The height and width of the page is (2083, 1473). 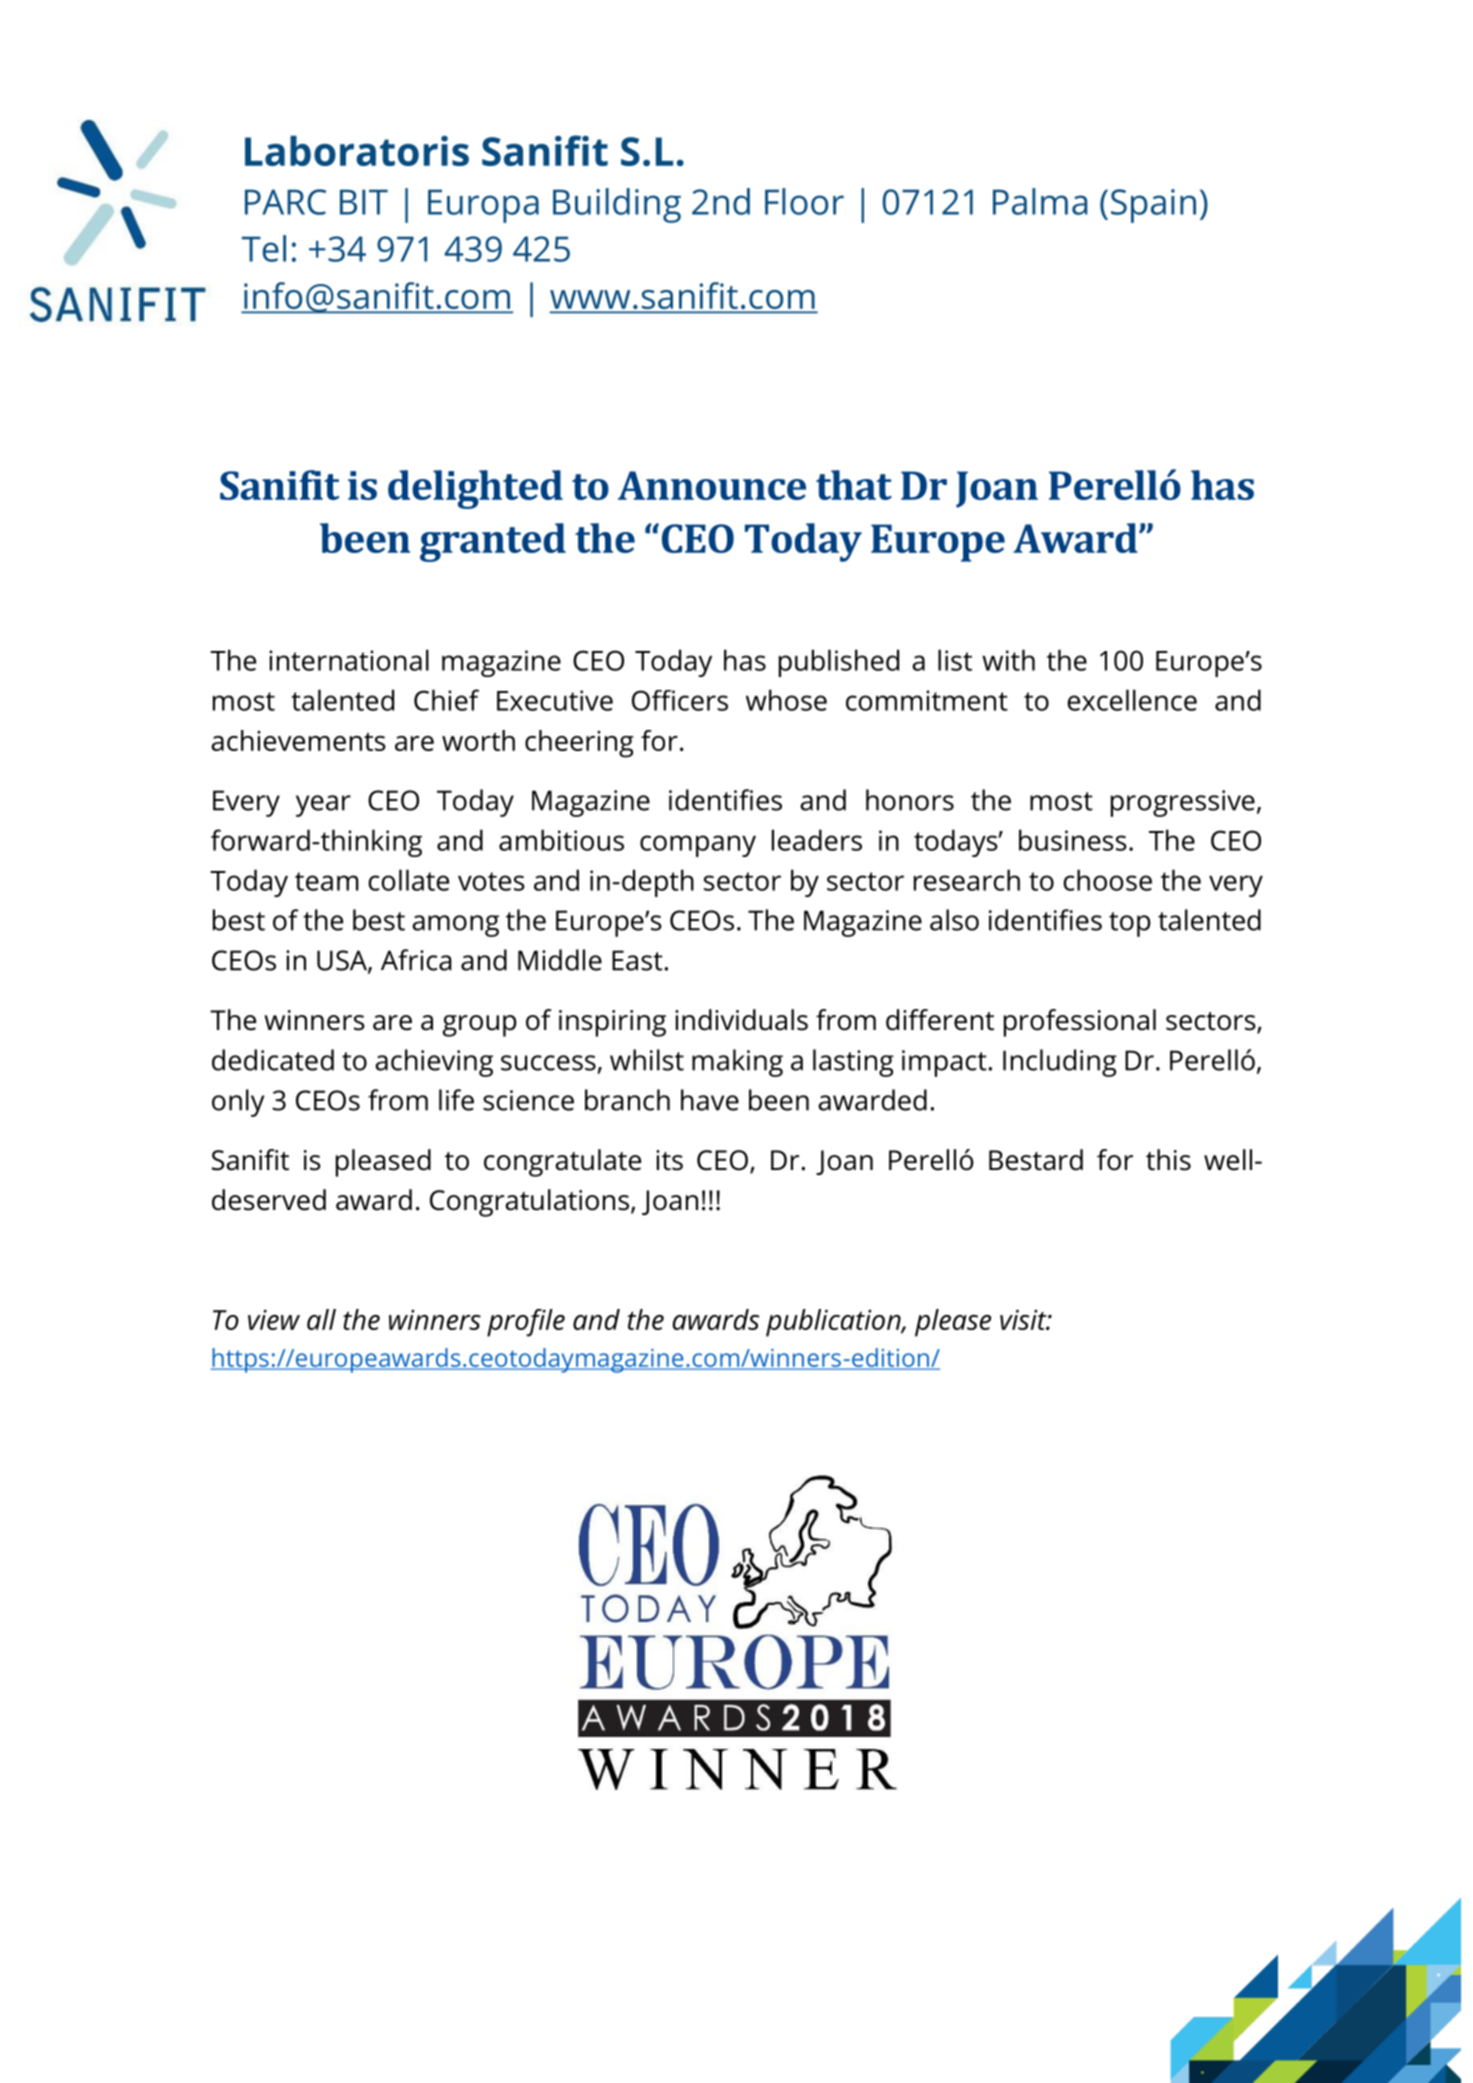 I want to click on professional, so click(x=1080, y=1023).
